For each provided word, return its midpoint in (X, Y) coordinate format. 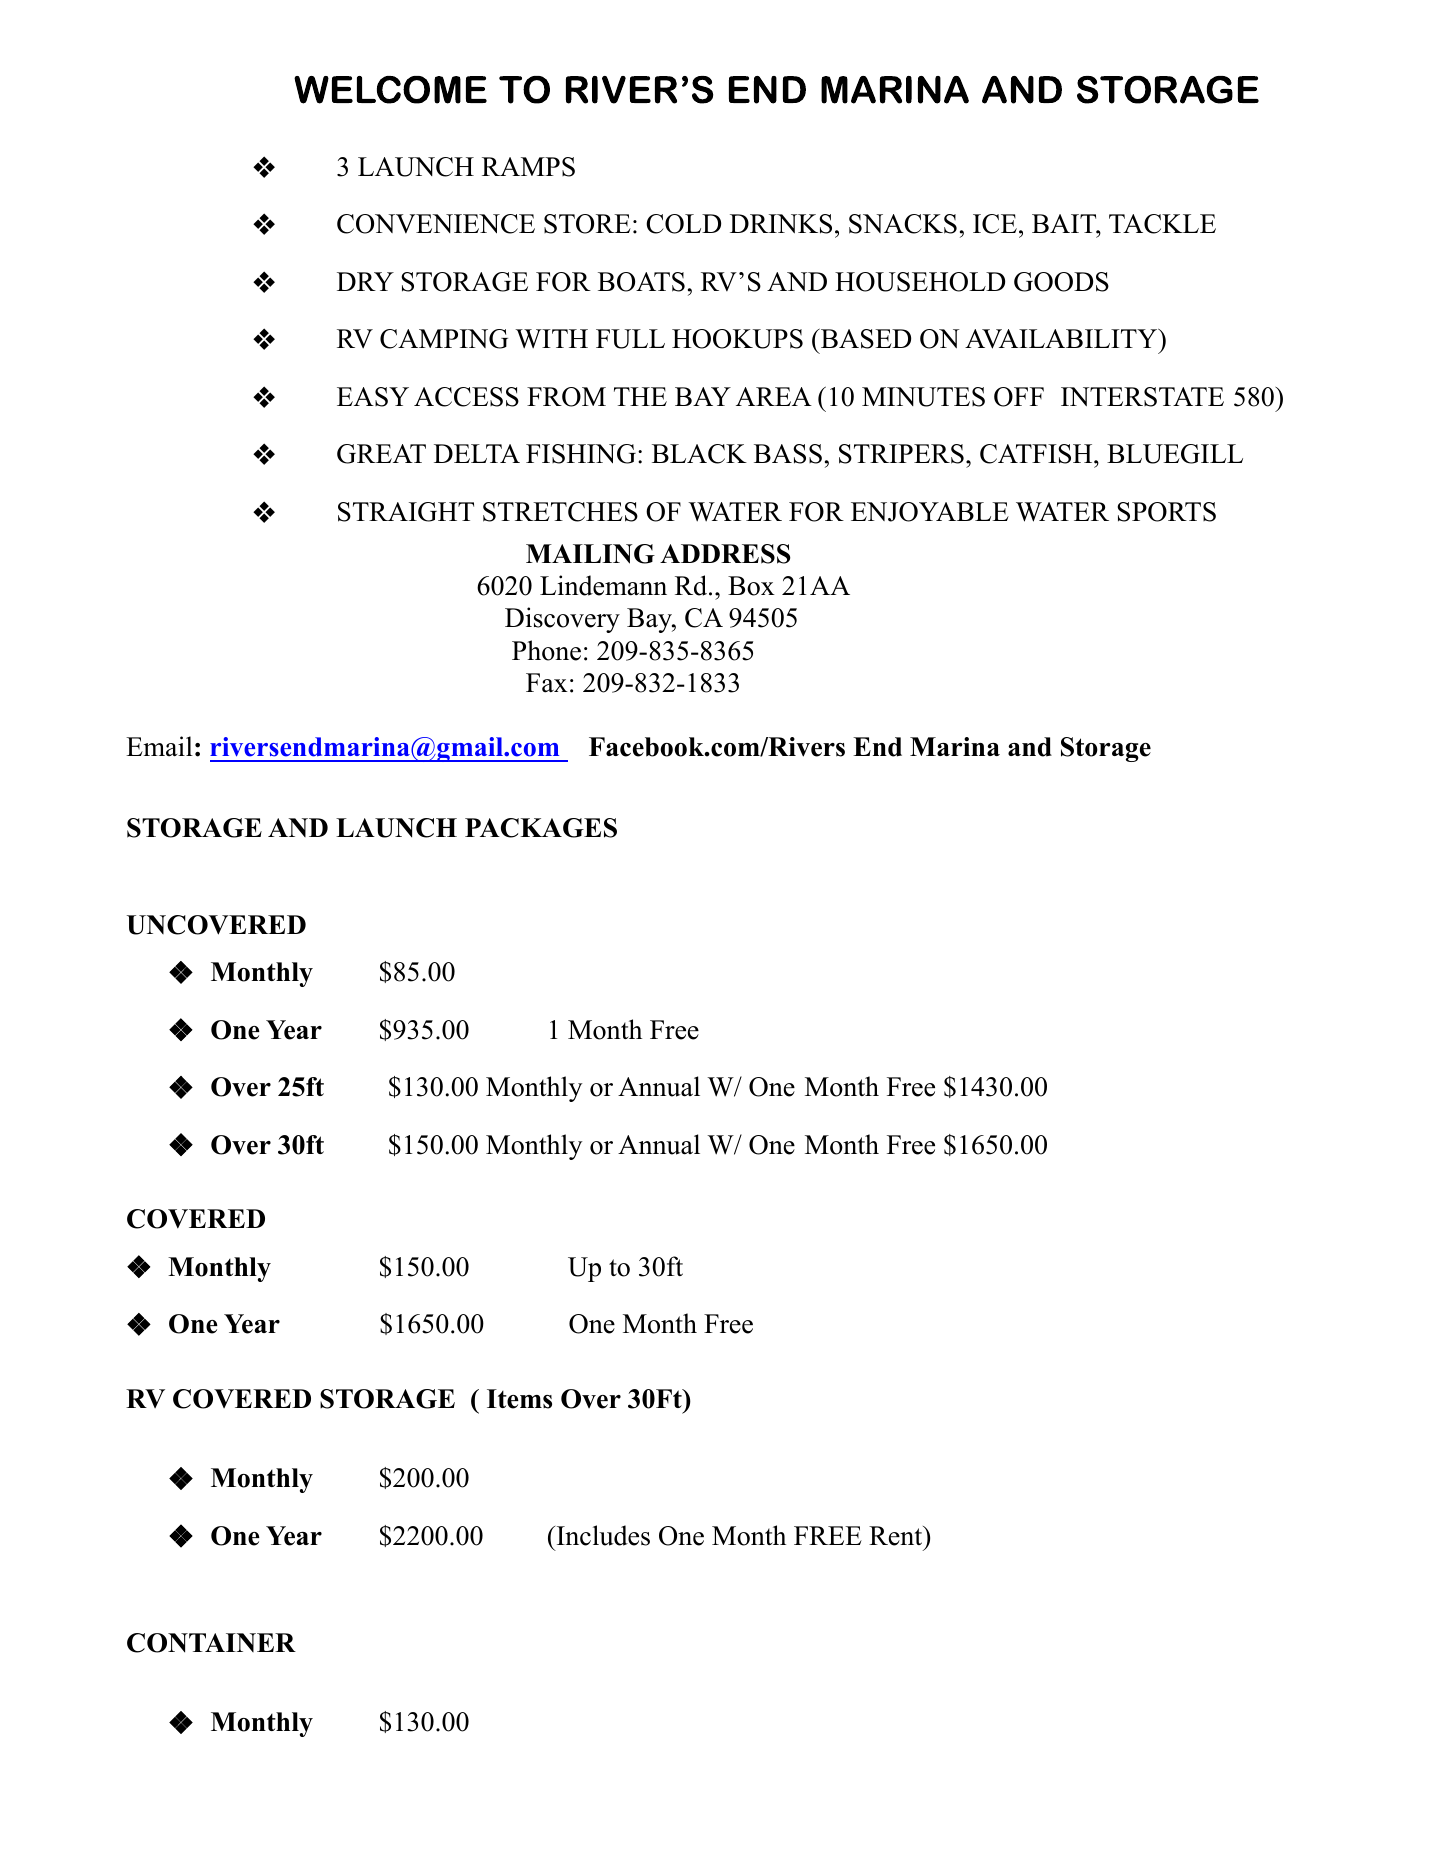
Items (519, 1399)
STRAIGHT (406, 512)
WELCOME (390, 90)
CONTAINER (211, 1643)
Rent (896, 1536)
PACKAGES (541, 828)
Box (751, 586)
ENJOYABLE (930, 512)
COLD (683, 224)
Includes (602, 1535)
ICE (995, 224)
